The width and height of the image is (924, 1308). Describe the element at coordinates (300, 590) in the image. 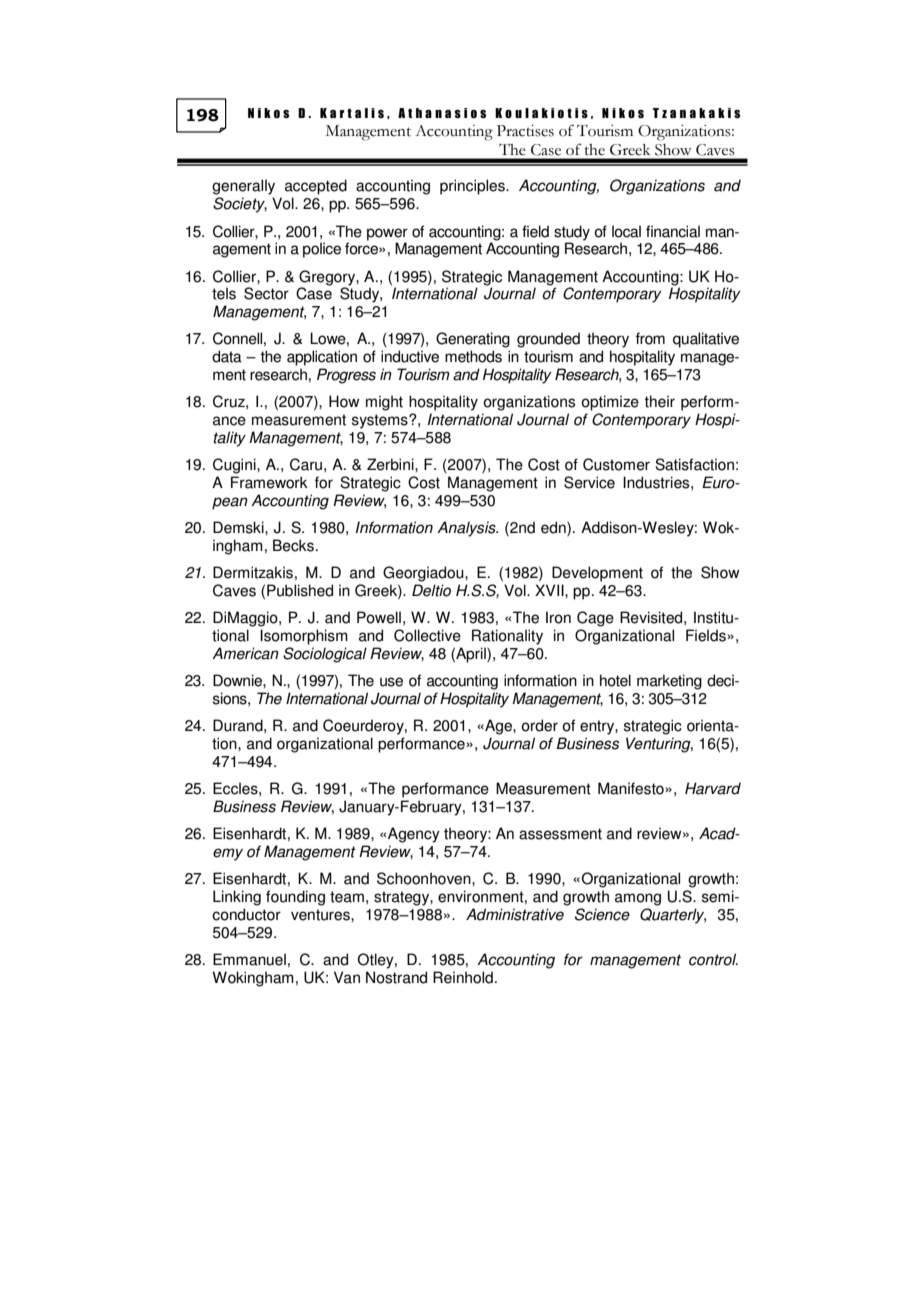

I see `Published` at that location.
